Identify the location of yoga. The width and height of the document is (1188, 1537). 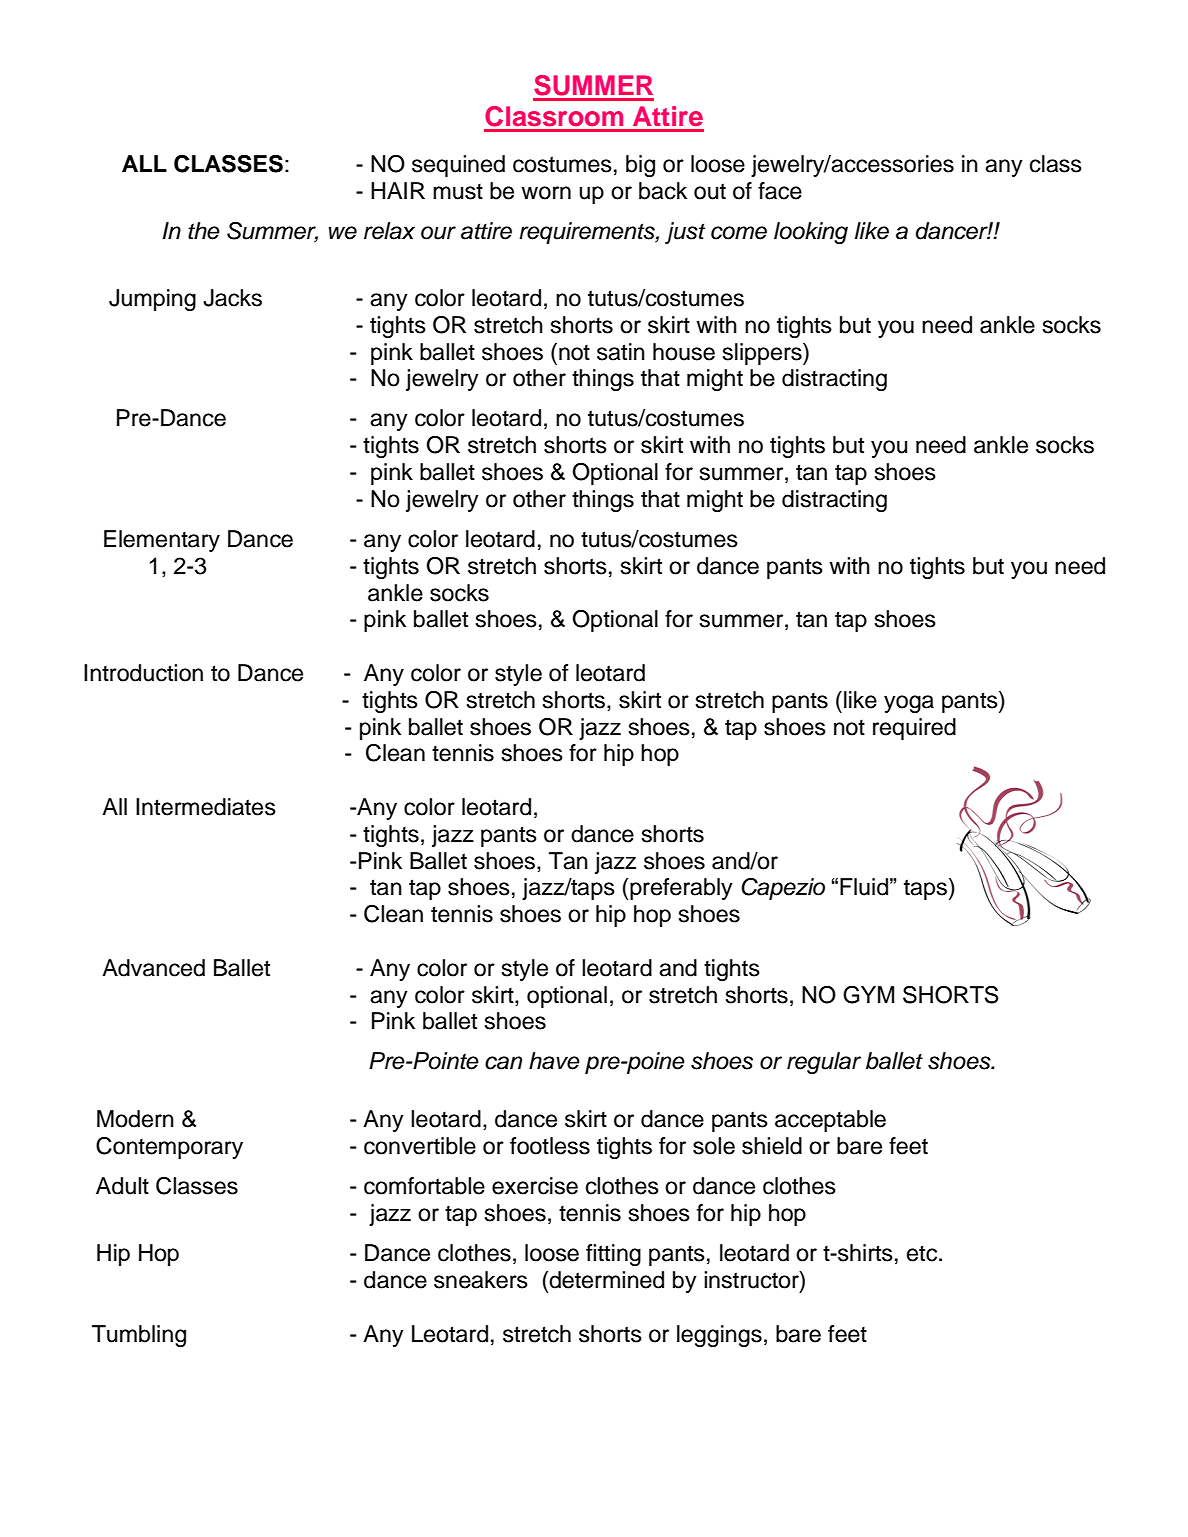
(909, 704).
